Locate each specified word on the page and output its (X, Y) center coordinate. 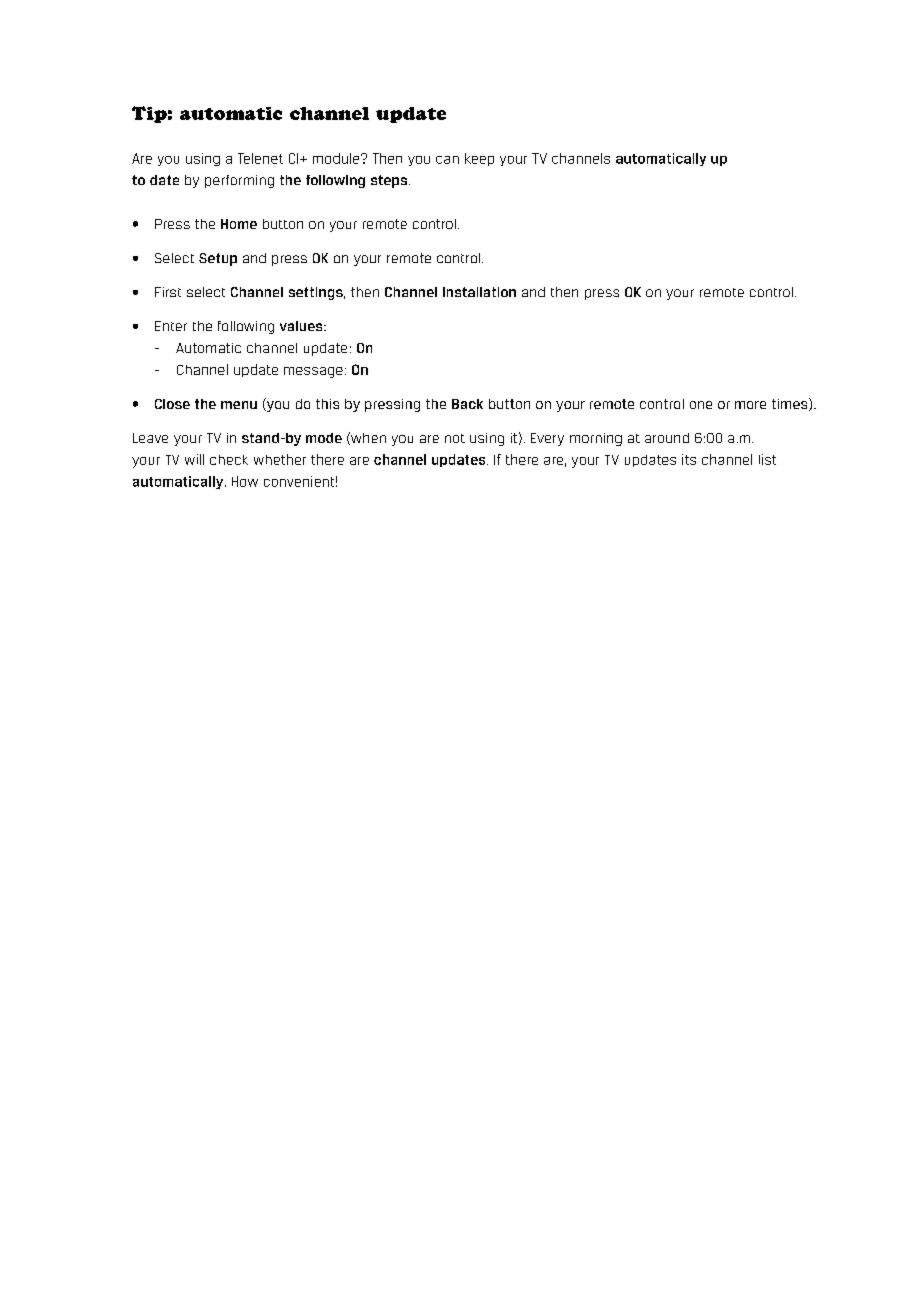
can (447, 160)
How (245, 481)
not (455, 438)
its (689, 459)
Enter (171, 326)
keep (479, 159)
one (701, 405)
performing (239, 181)
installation (479, 292)
